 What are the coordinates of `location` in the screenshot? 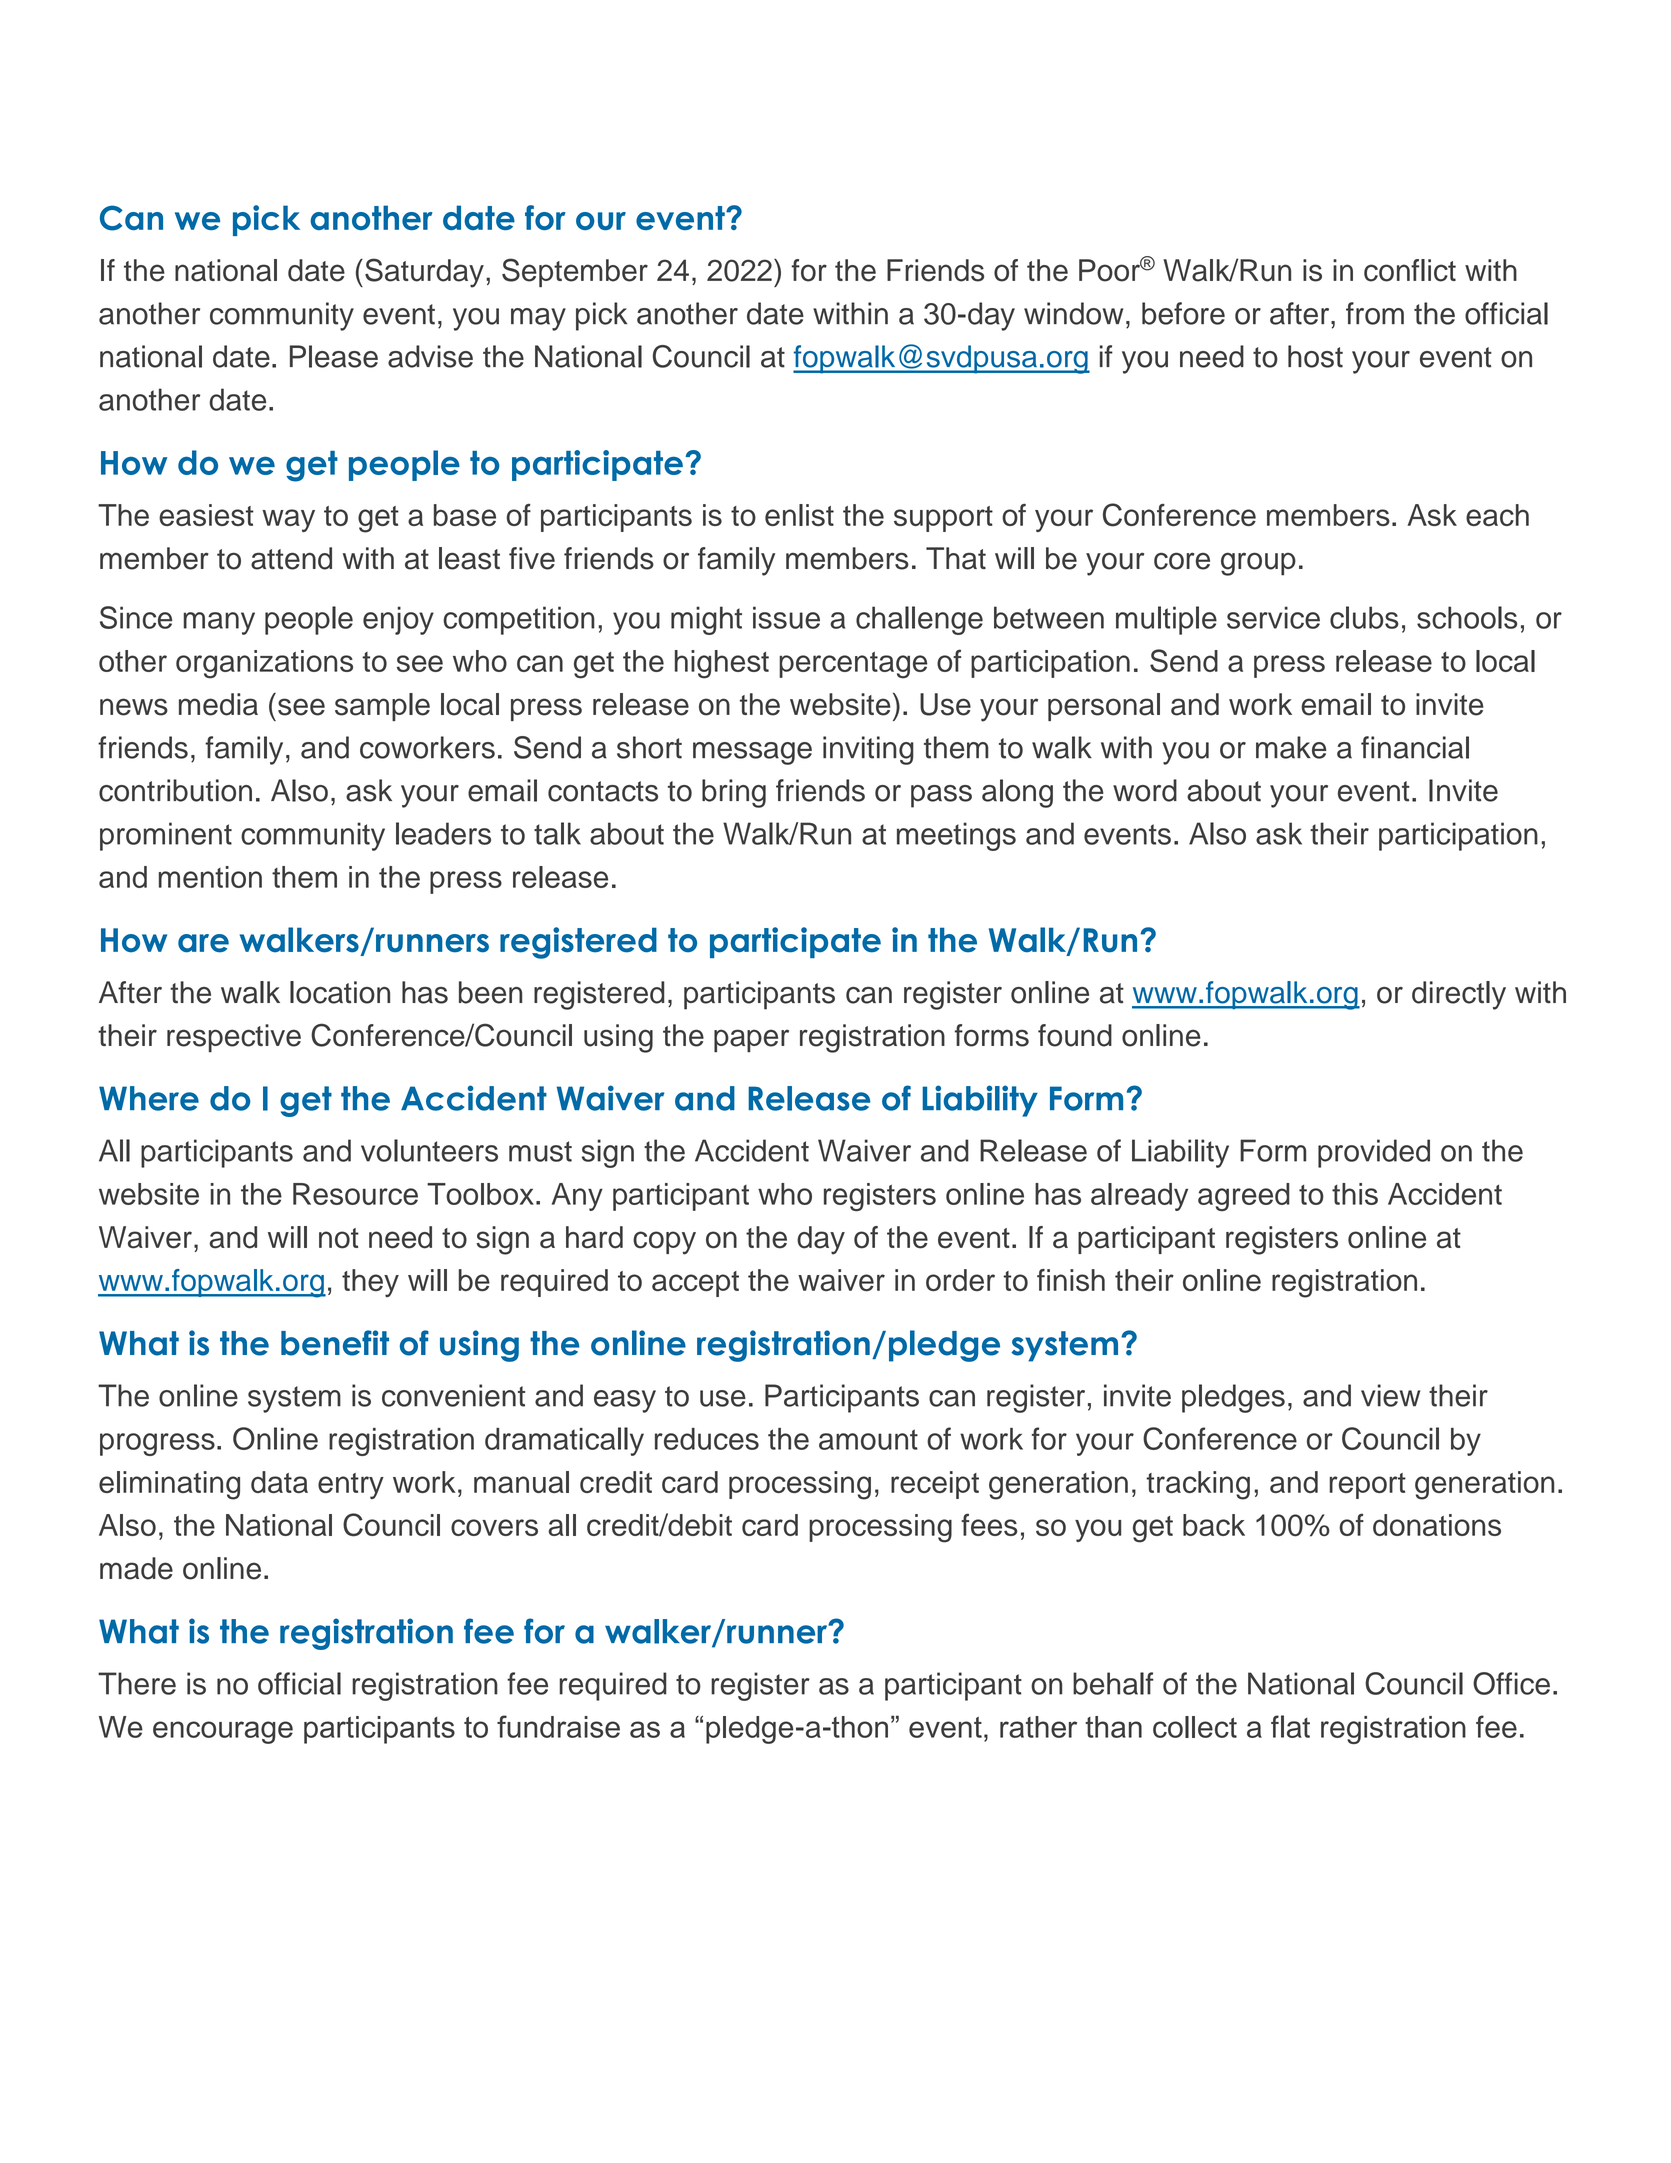 It's located at (340, 992).
